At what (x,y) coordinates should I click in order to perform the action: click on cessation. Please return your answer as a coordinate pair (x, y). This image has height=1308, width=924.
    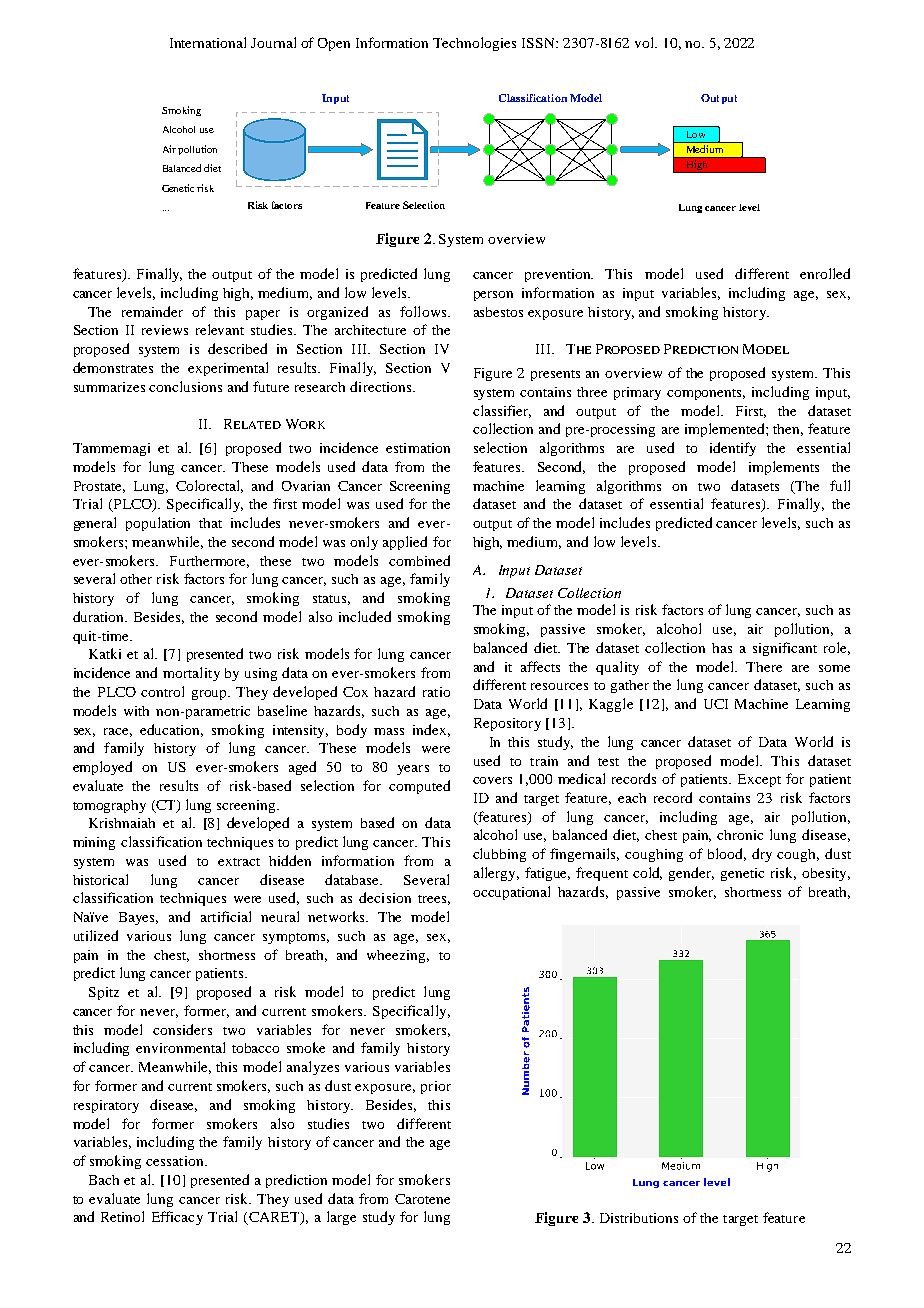
    Looking at the image, I should click on (176, 1161).
